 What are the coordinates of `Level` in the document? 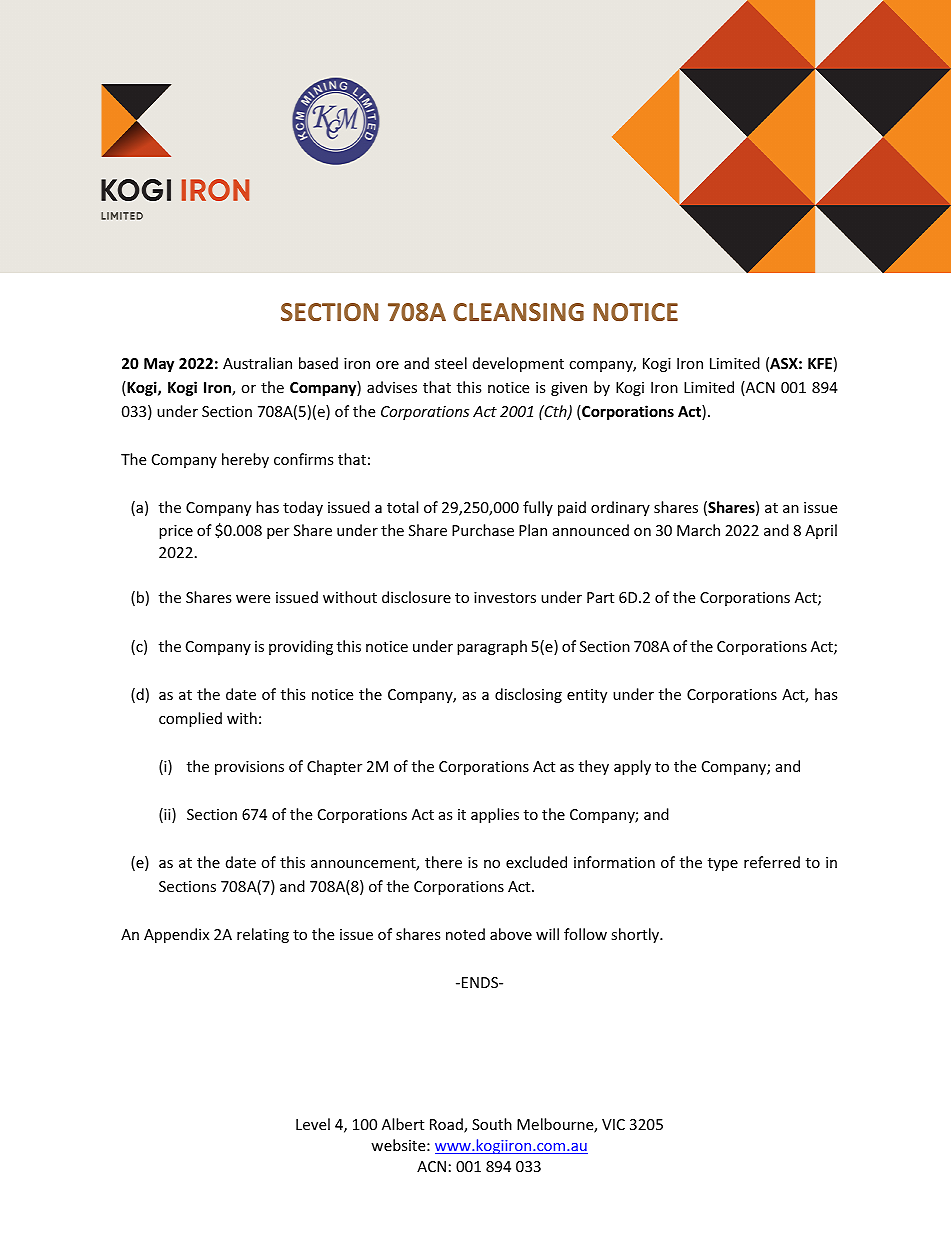 It's located at (313, 1124).
